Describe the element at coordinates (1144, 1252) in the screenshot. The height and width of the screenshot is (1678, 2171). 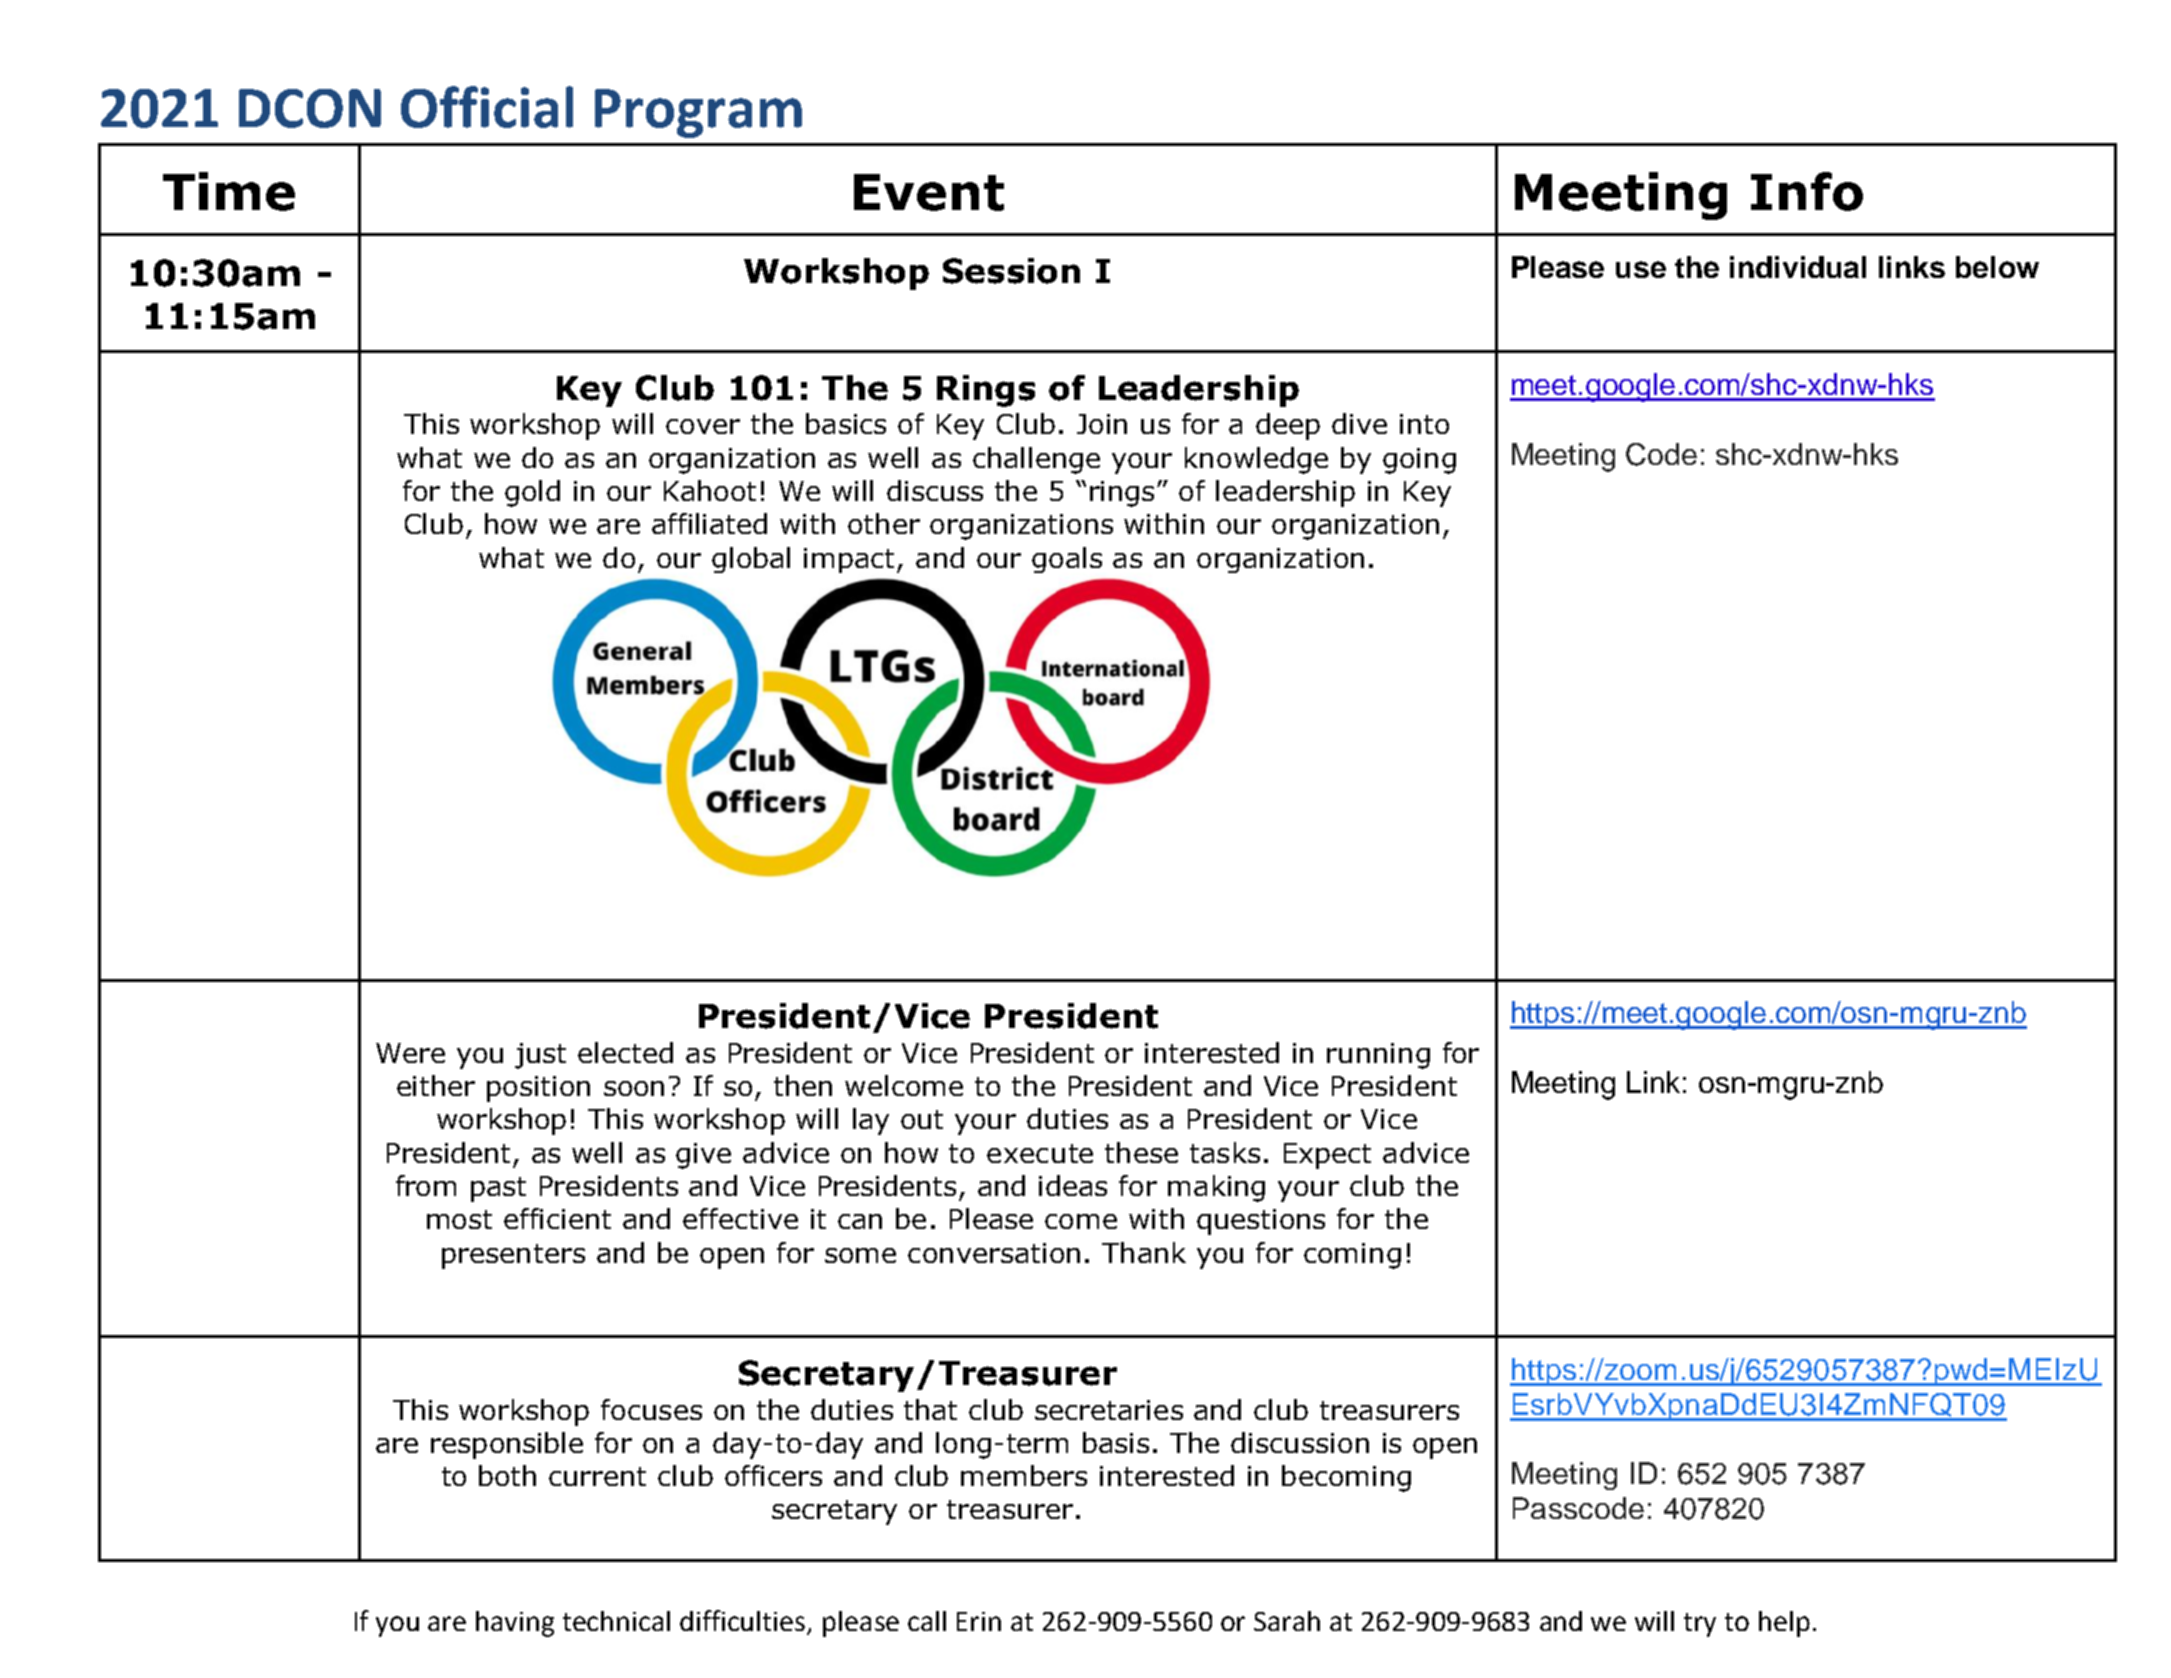
I see `Thank` at that location.
